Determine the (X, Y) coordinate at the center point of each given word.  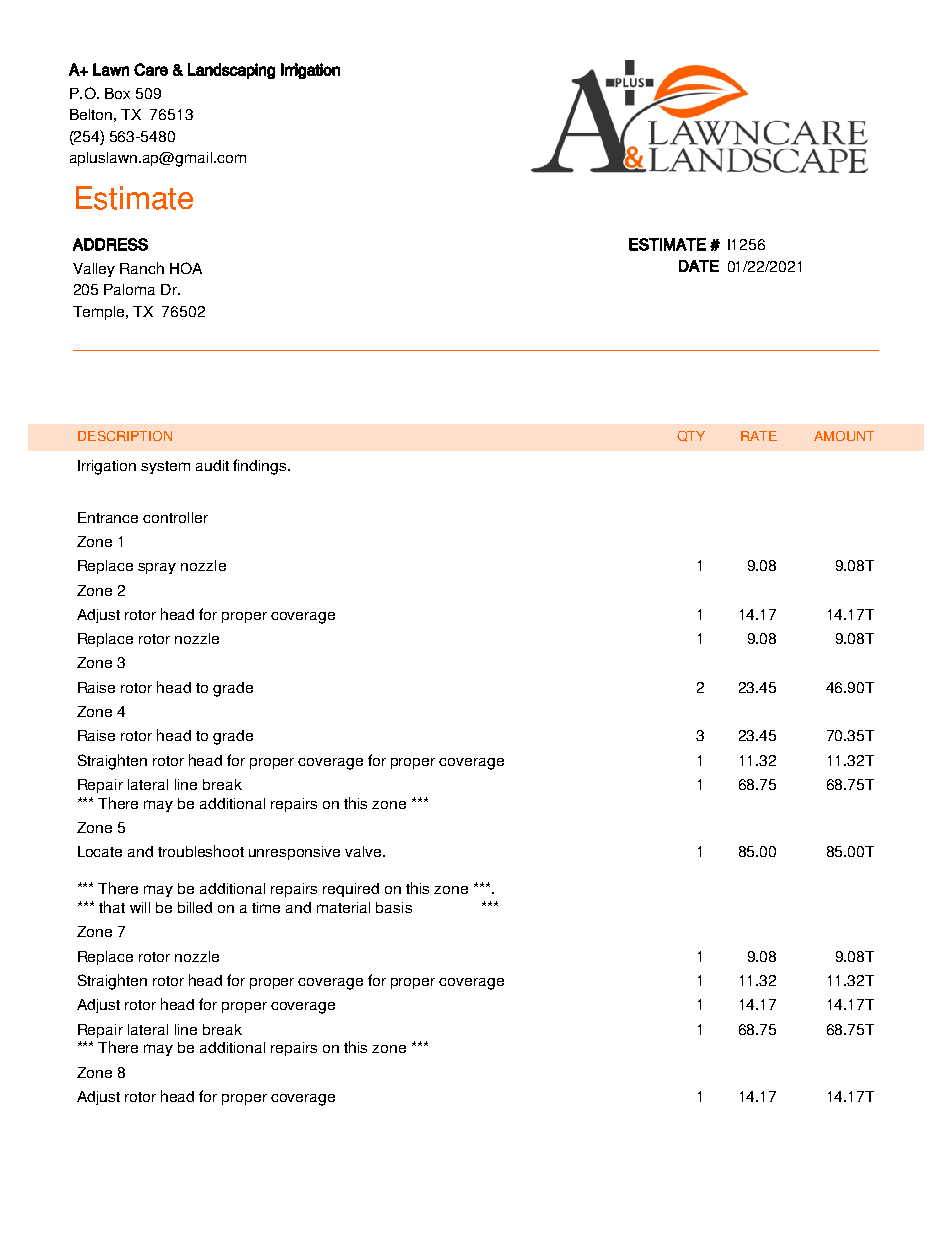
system (165, 467)
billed (195, 907)
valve (364, 851)
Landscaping (231, 71)
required (351, 890)
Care (151, 69)
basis (394, 907)
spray (157, 568)
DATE (699, 266)
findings (261, 467)
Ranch (142, 268)
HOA (186, 268)
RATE (759, 436)
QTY (691, 436)
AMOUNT (844, 436)
